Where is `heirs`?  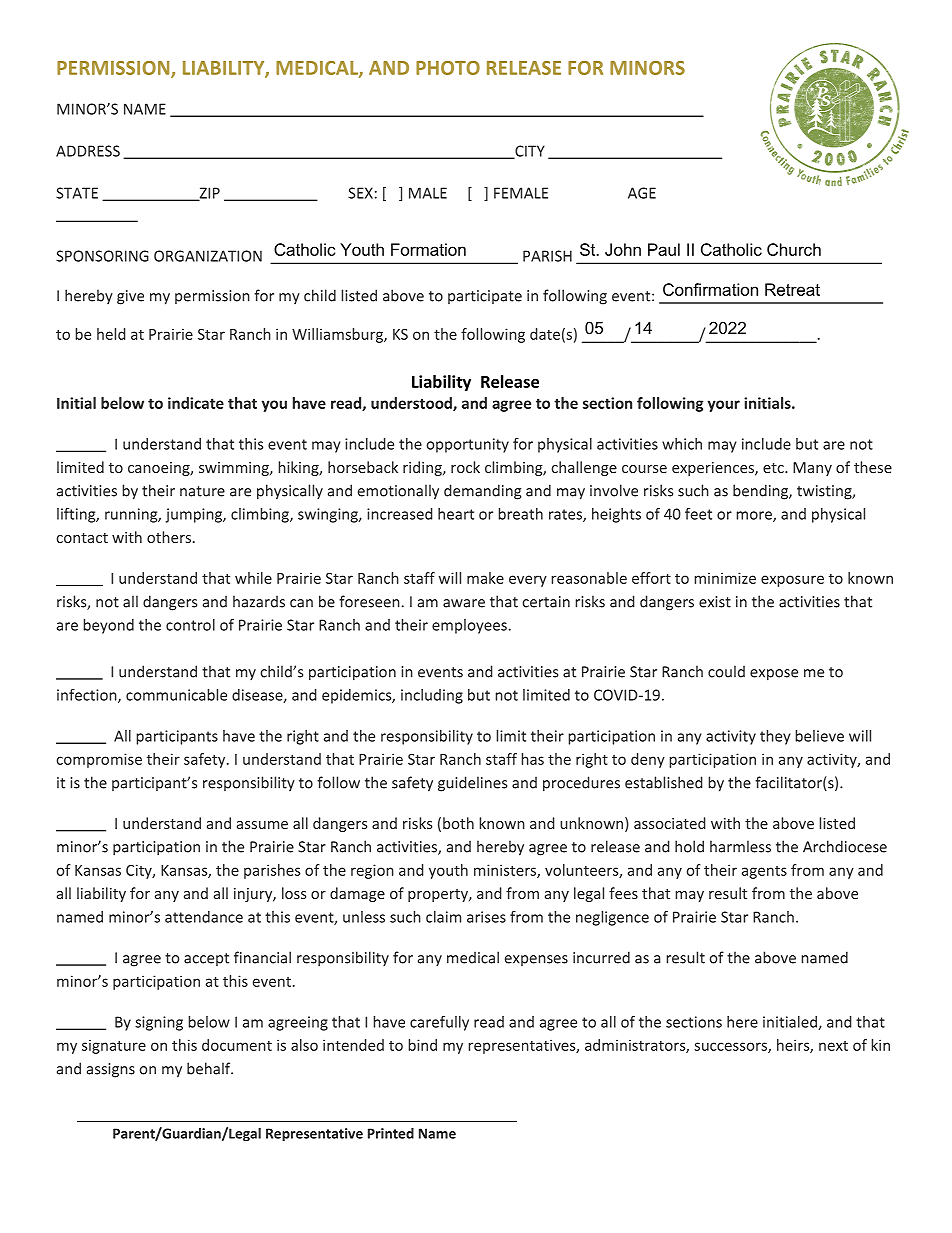
heirs is located at coordinates (794, 1046).
